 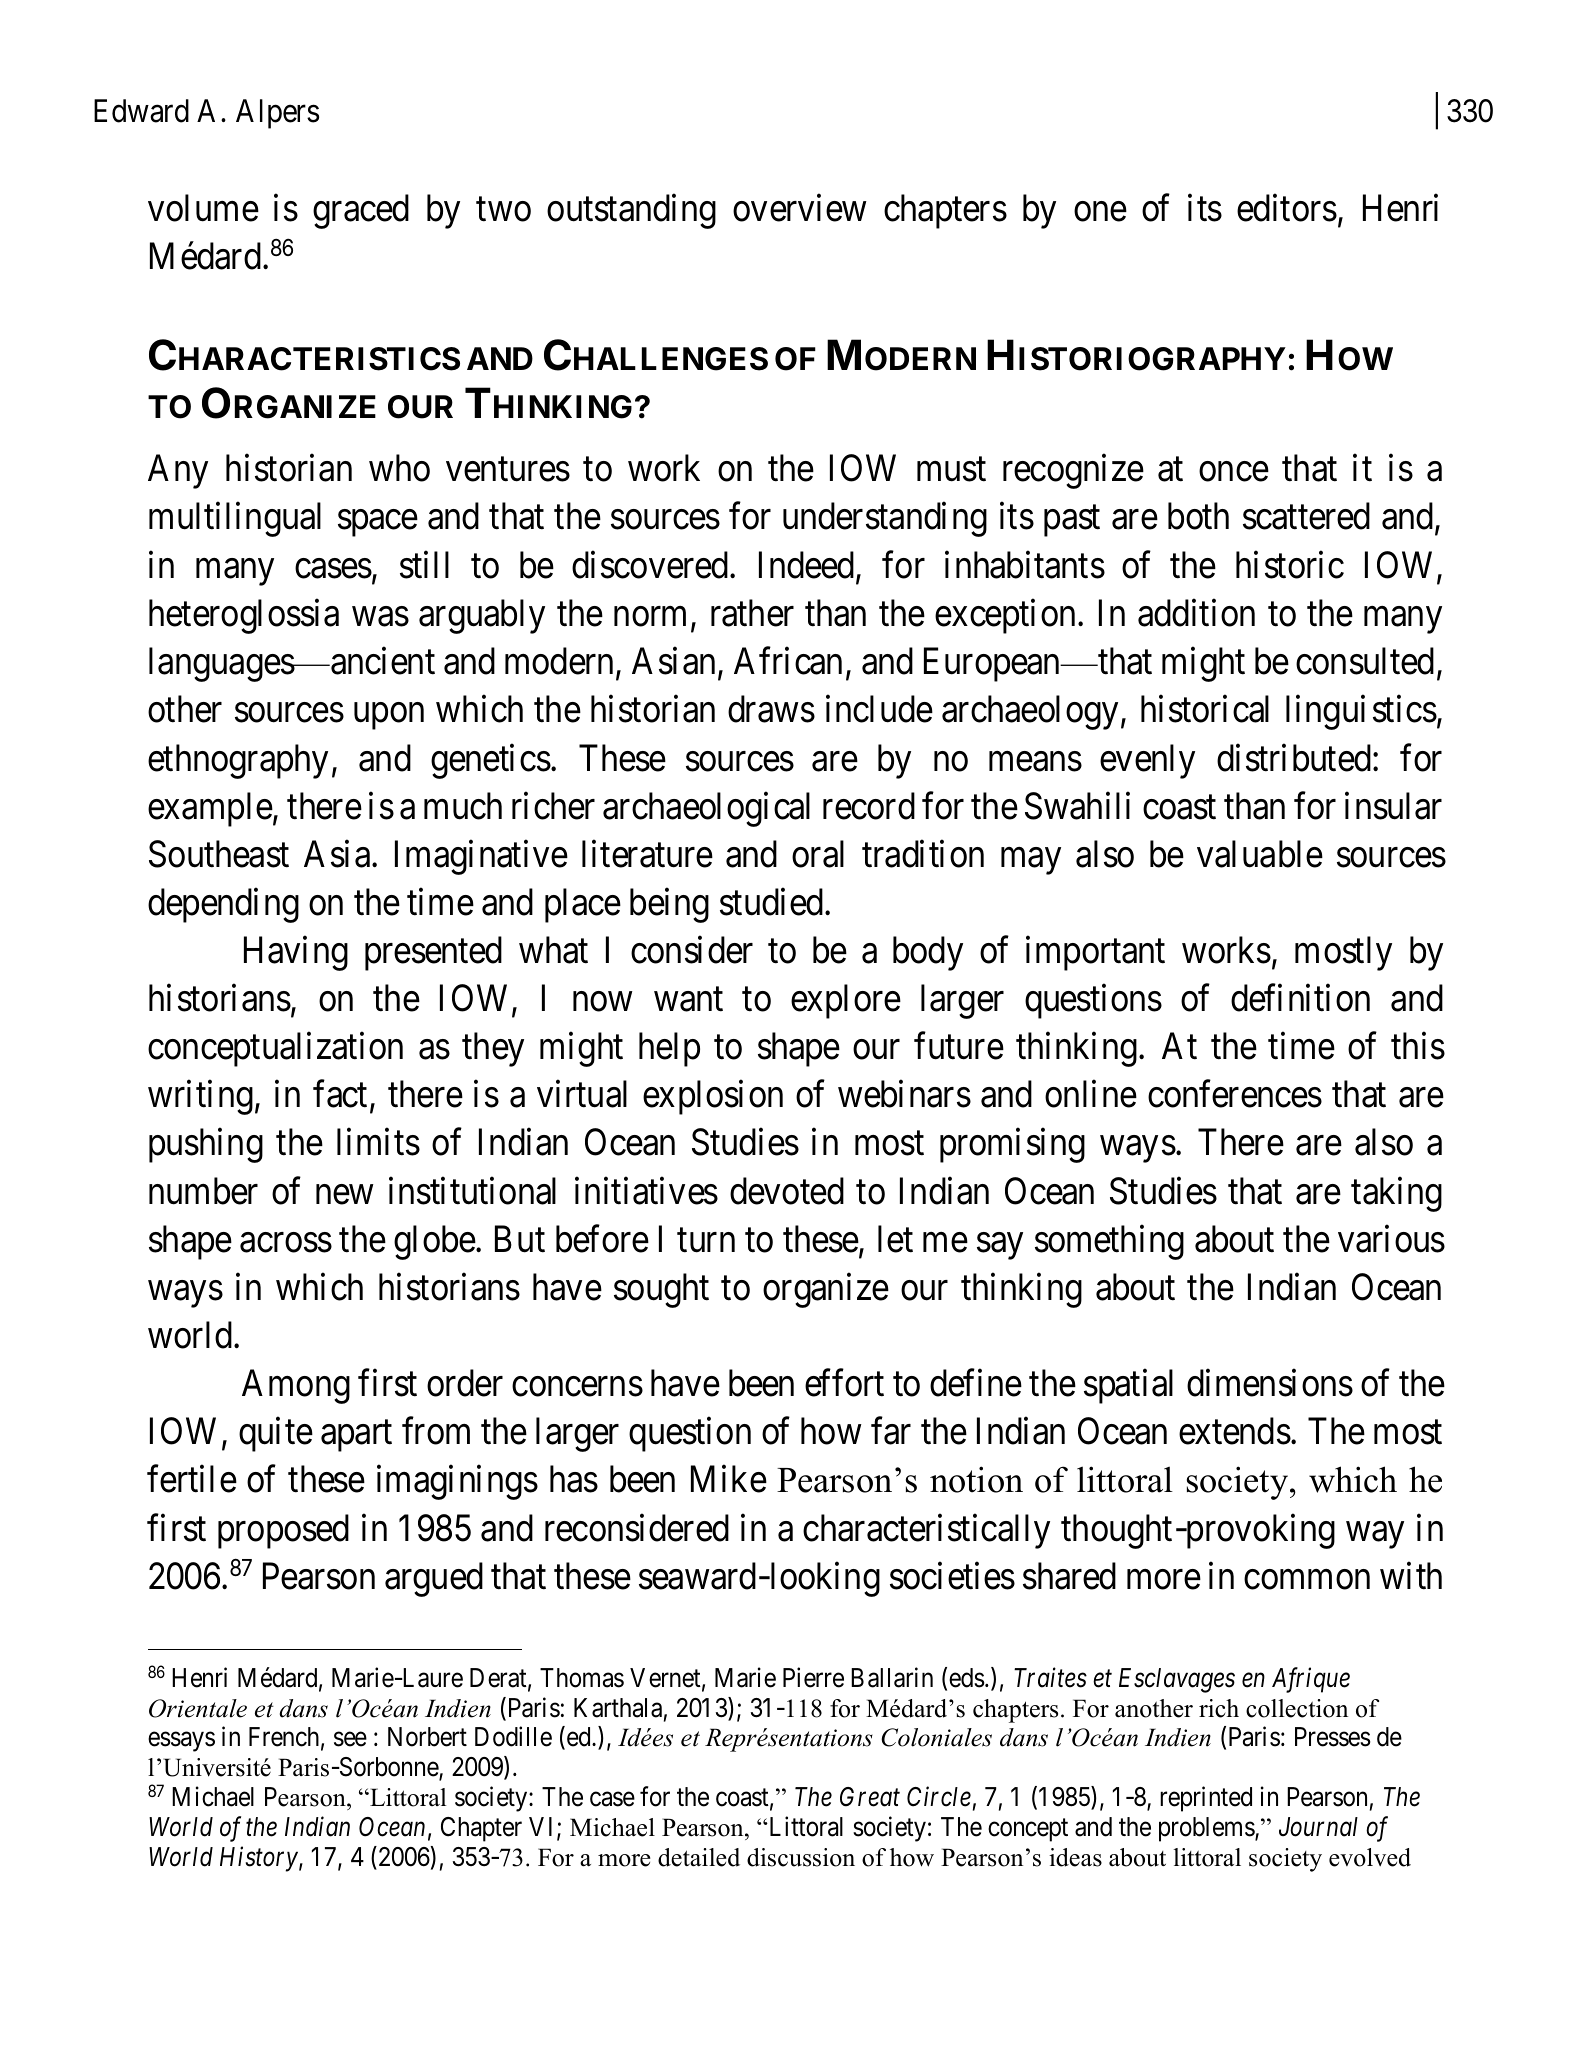 I want to click on Among, so click(x=296, y=1387).
